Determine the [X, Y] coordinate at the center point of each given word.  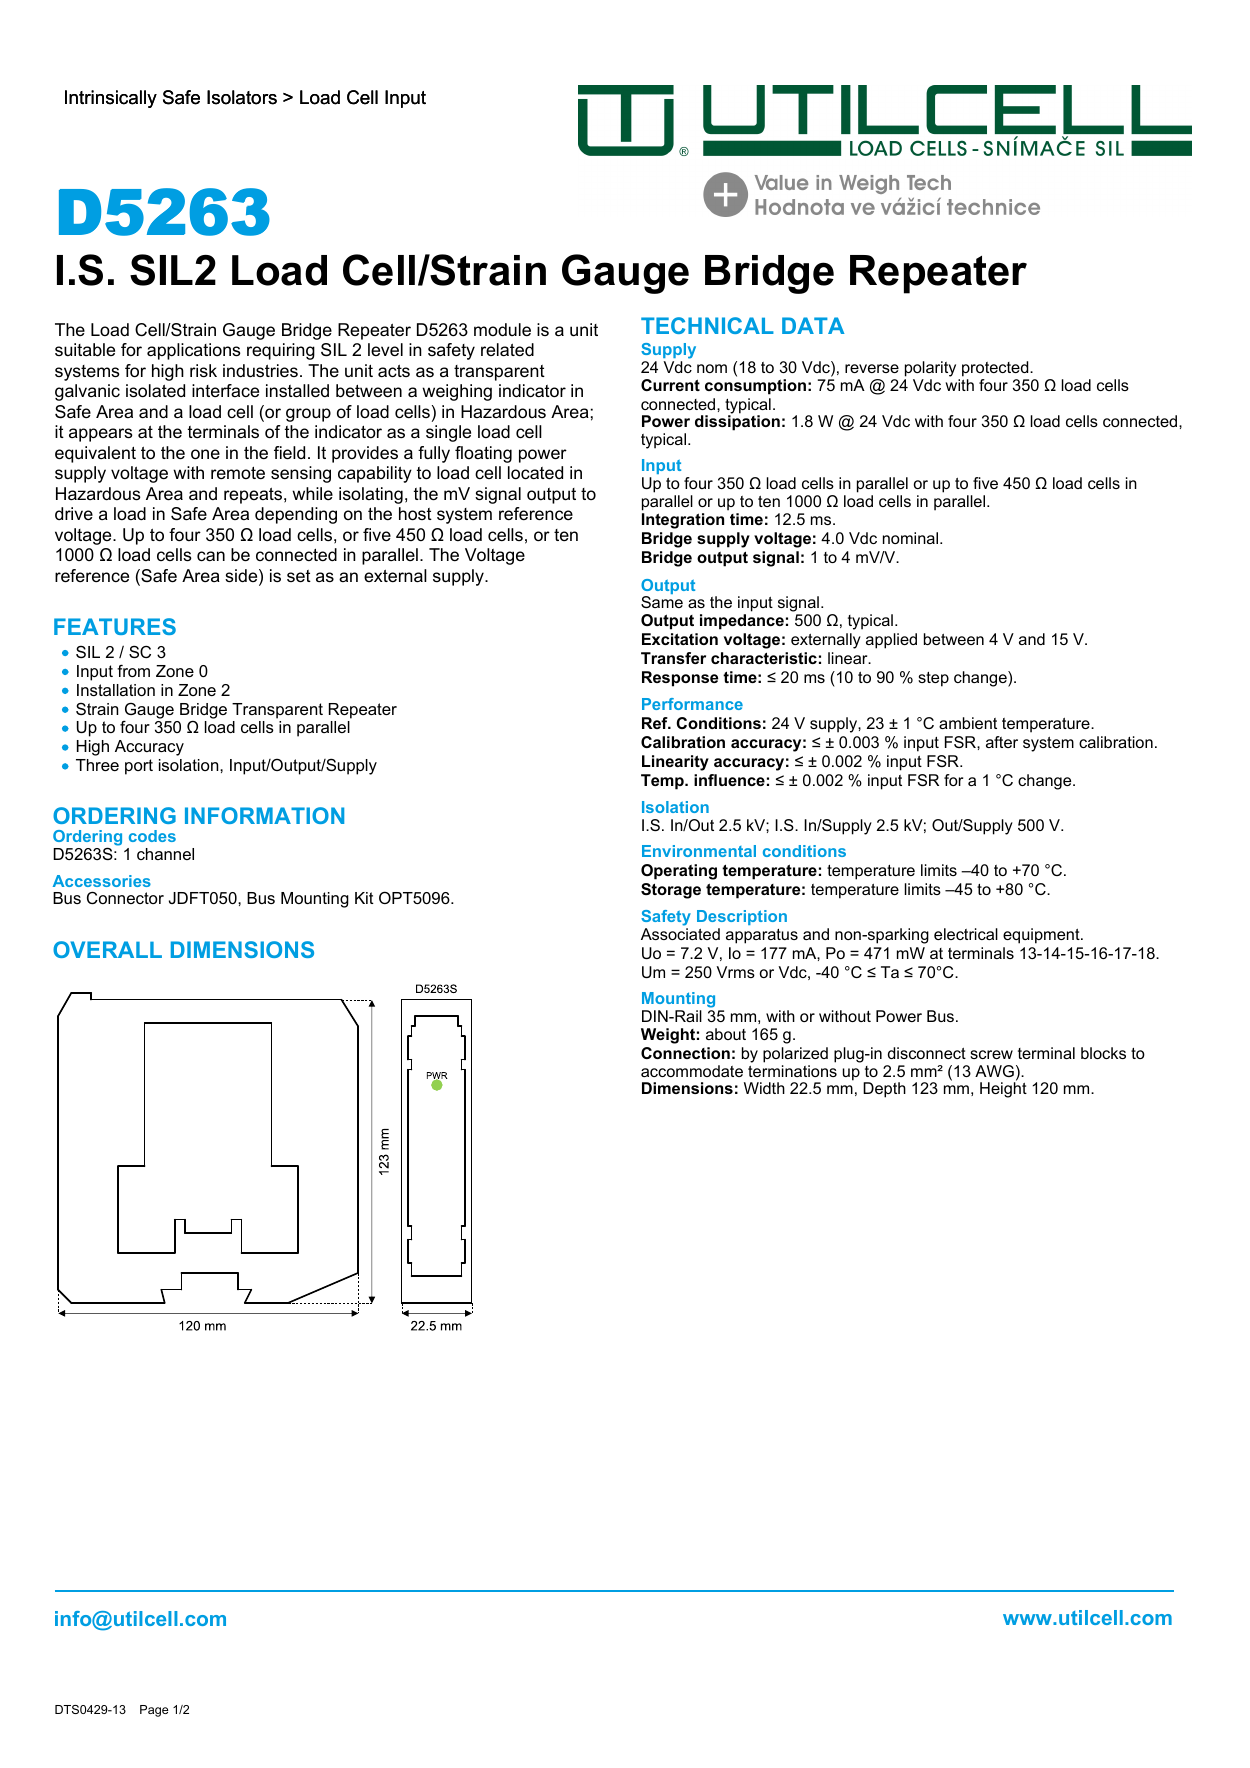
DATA [813, 325]
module [502, 329]
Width [764, 1088]
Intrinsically [111, 99]
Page [154, 1711]
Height [1003, 1090]
